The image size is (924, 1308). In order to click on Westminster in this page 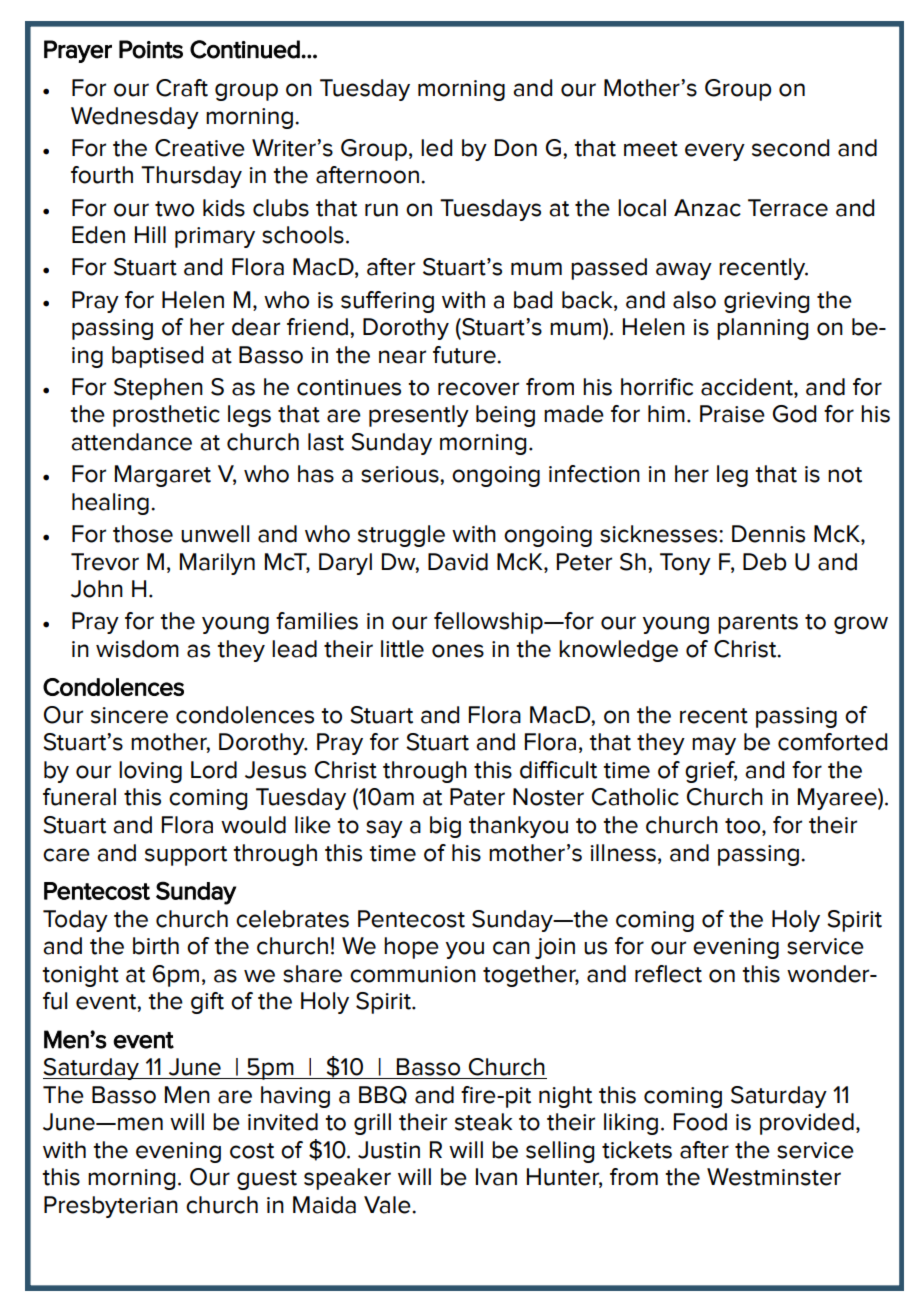, I will do `click(774, 1177)`.
